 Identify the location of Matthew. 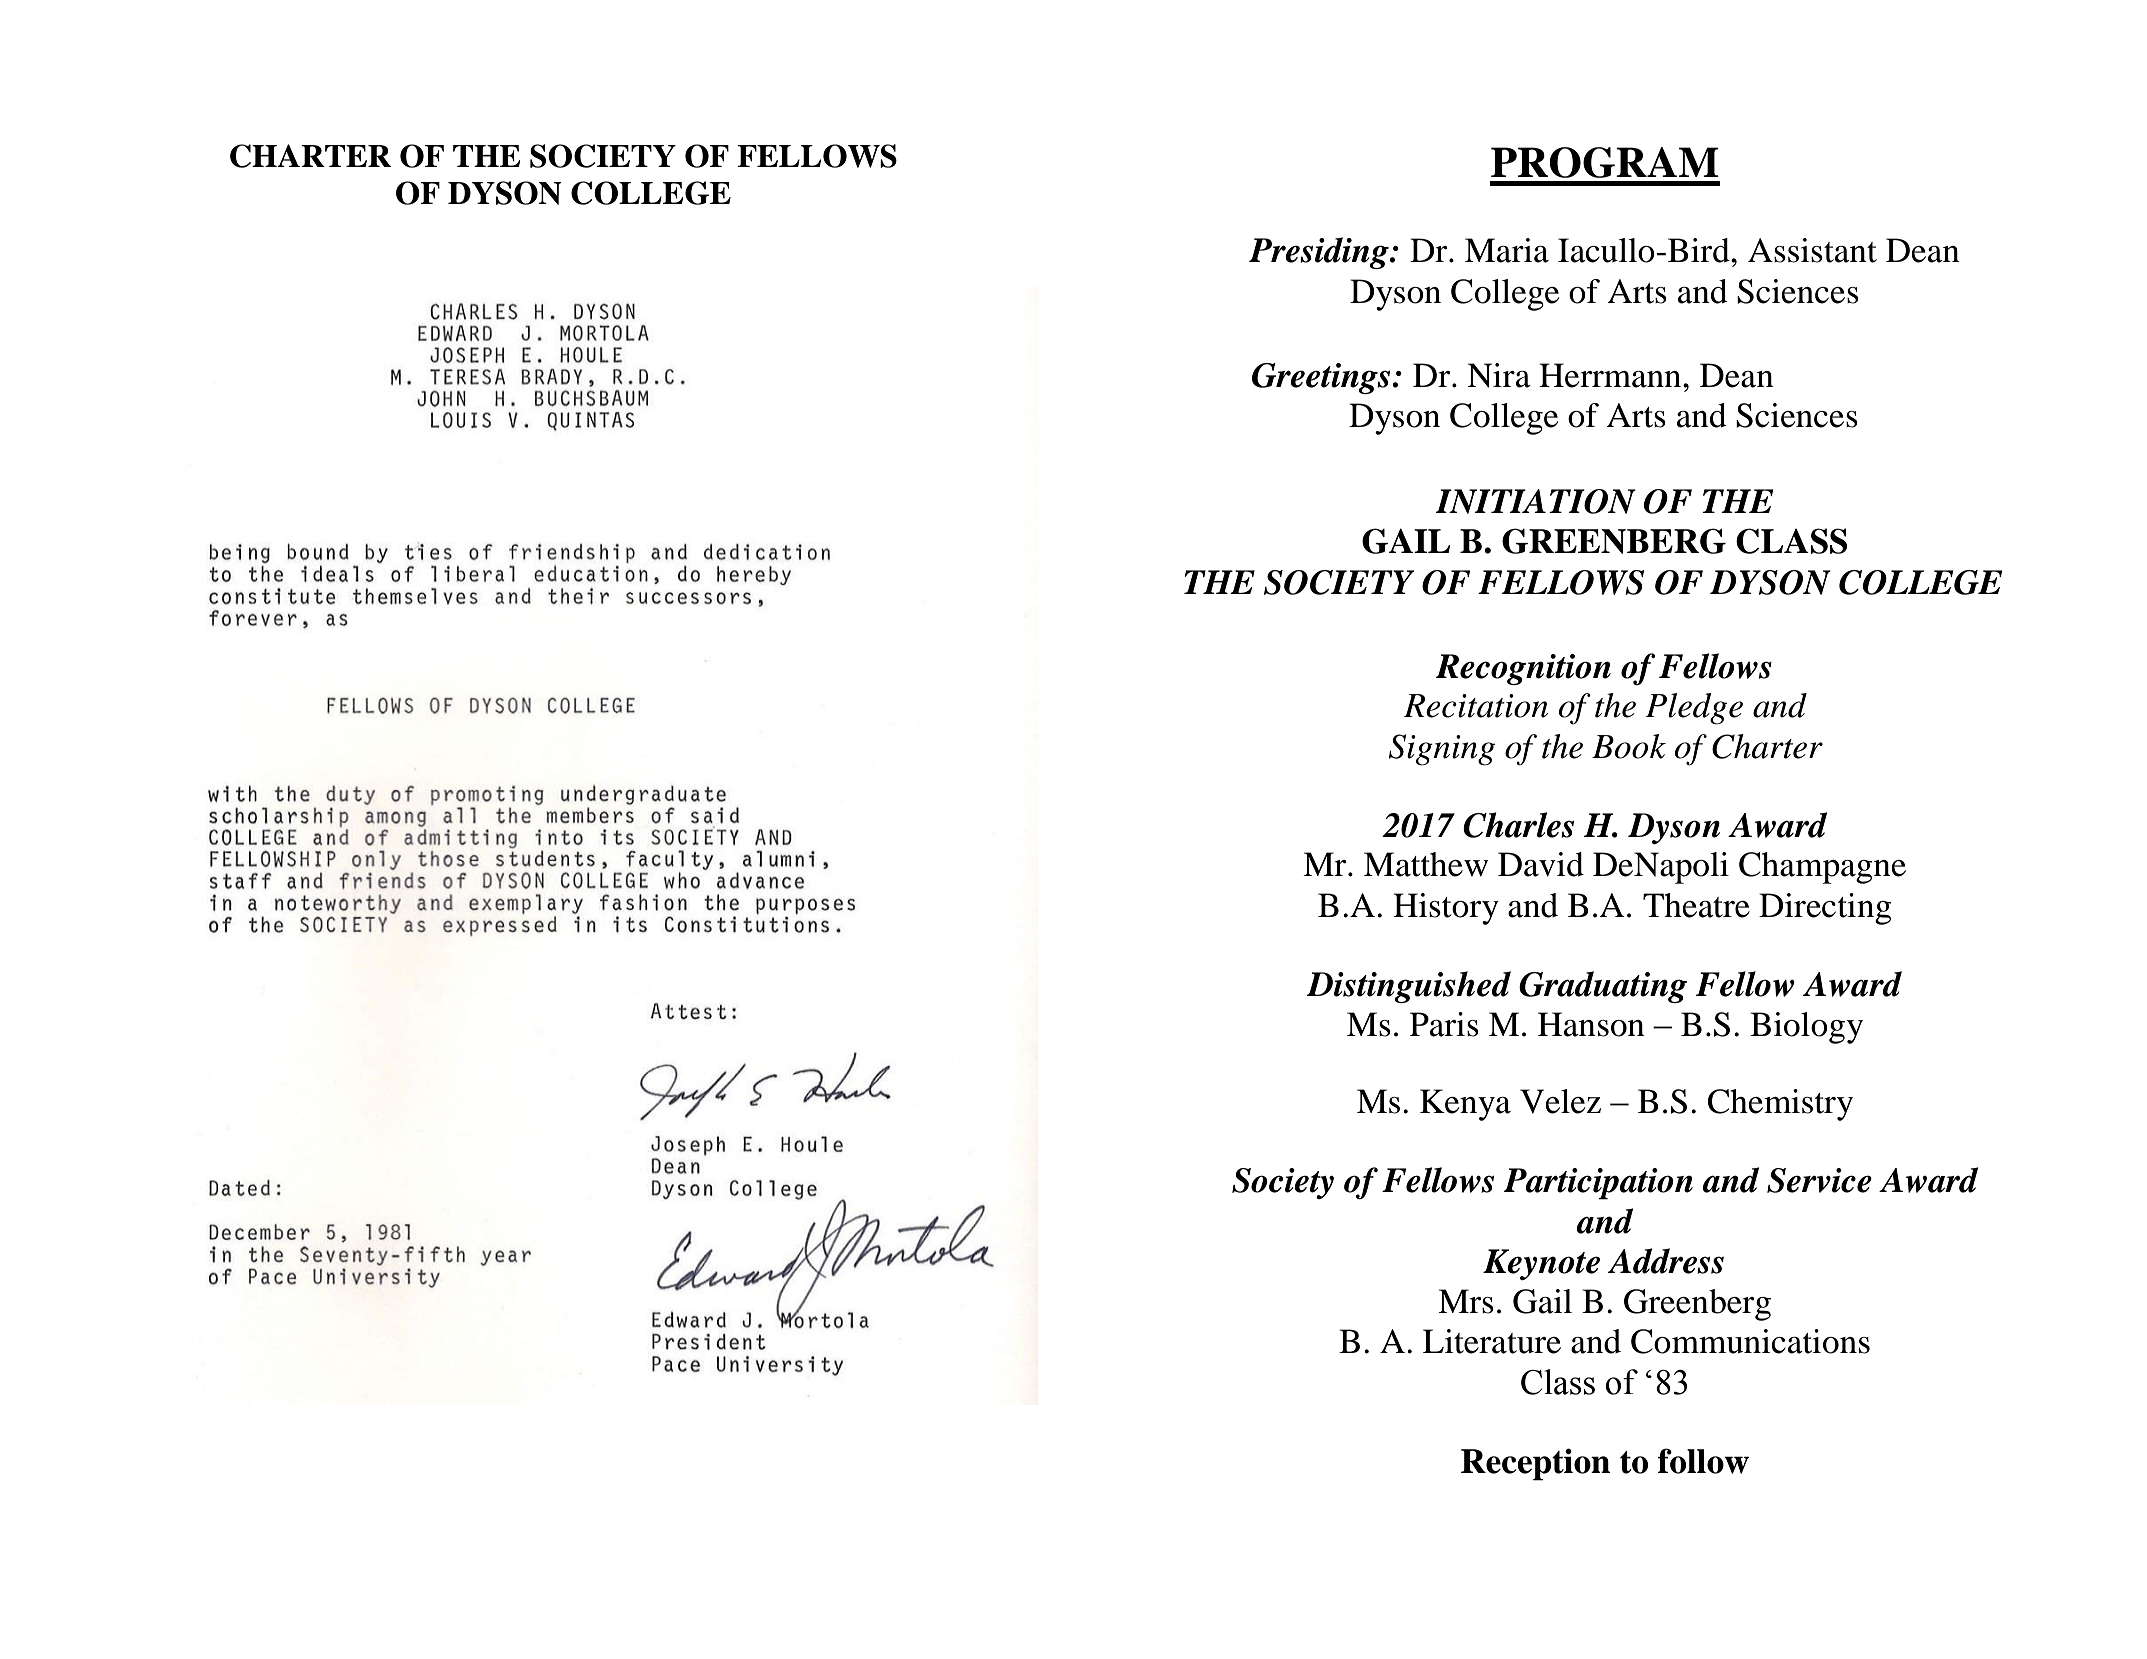
(1426, 864).
